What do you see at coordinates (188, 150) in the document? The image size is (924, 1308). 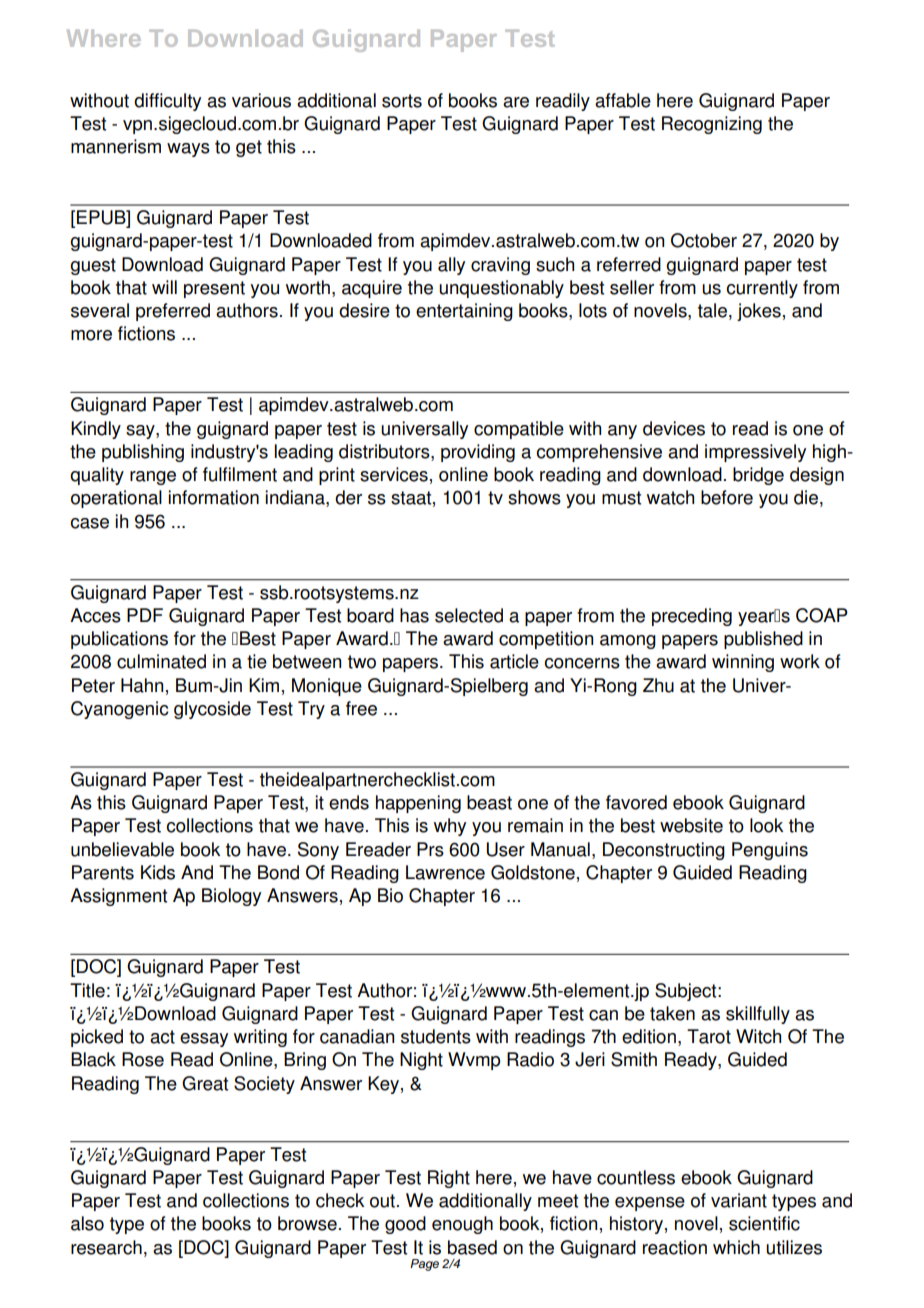 I see `ways` at bounding box center [188, 150].
